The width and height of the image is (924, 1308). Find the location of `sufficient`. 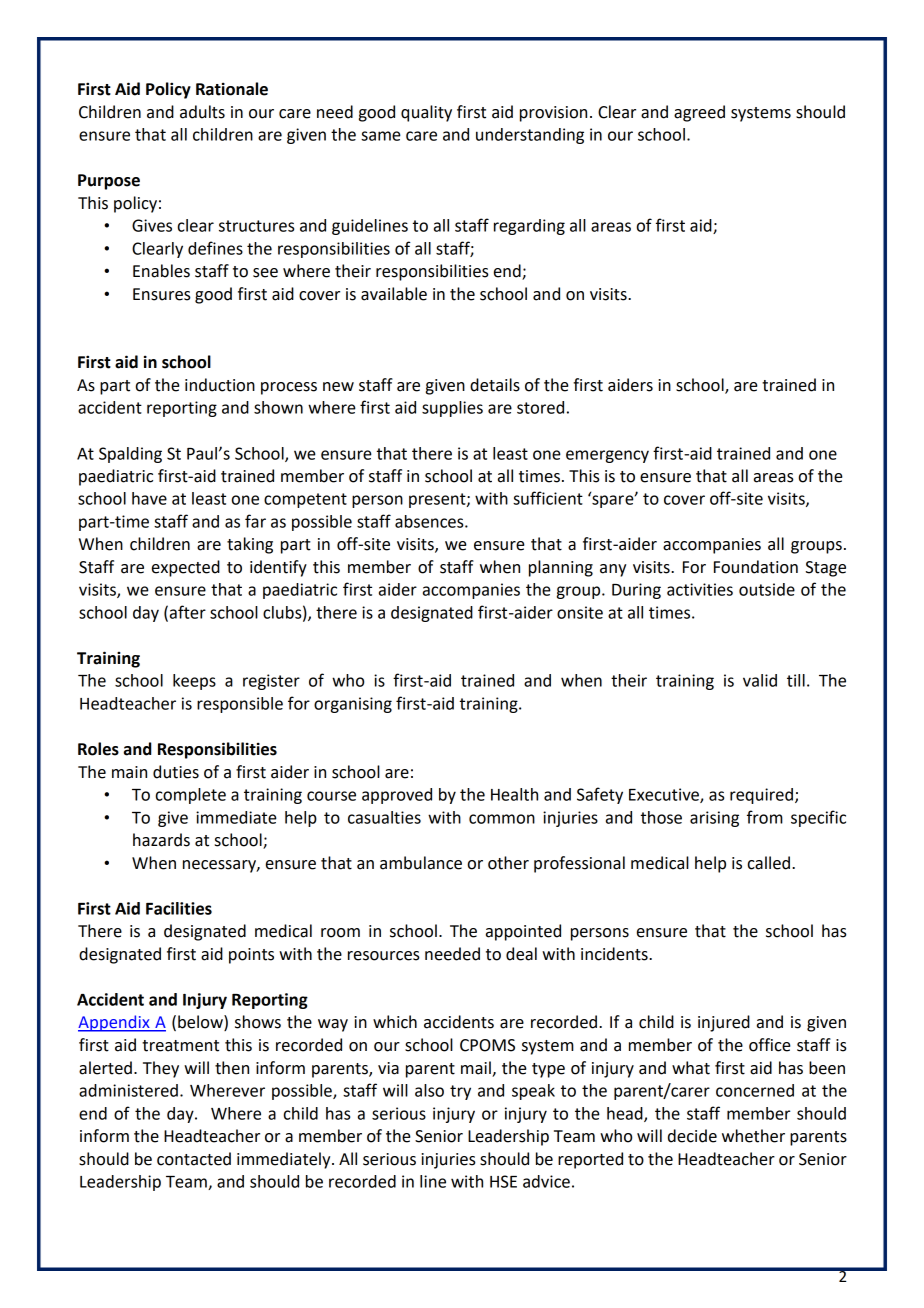

sufficient is located at coordinates (548, 498).
